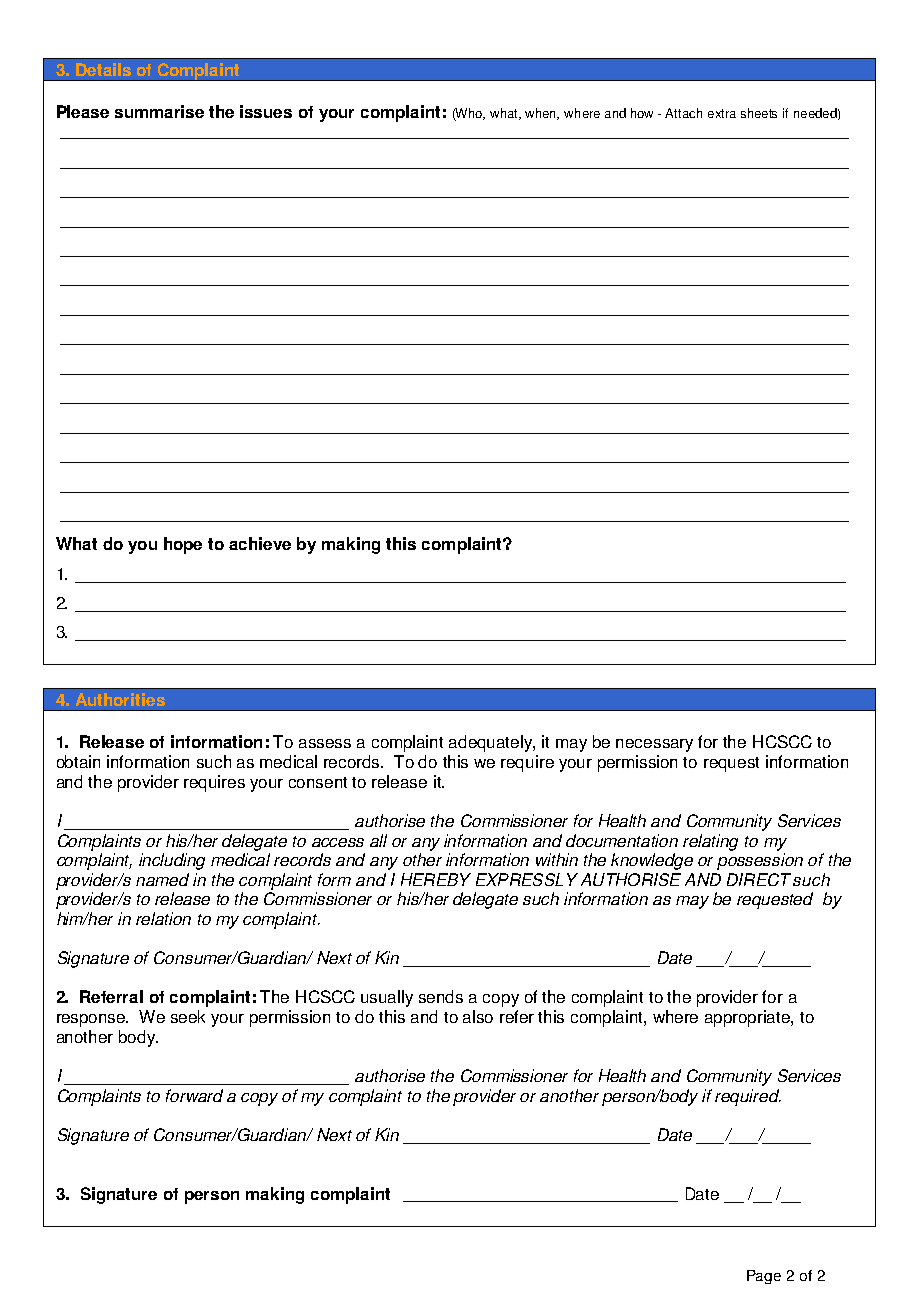 The width and height of the document is (924, 1308). What do you see at coordinates (183, 545) in the document?
I see `hope` at bounding box center [183, 545].
